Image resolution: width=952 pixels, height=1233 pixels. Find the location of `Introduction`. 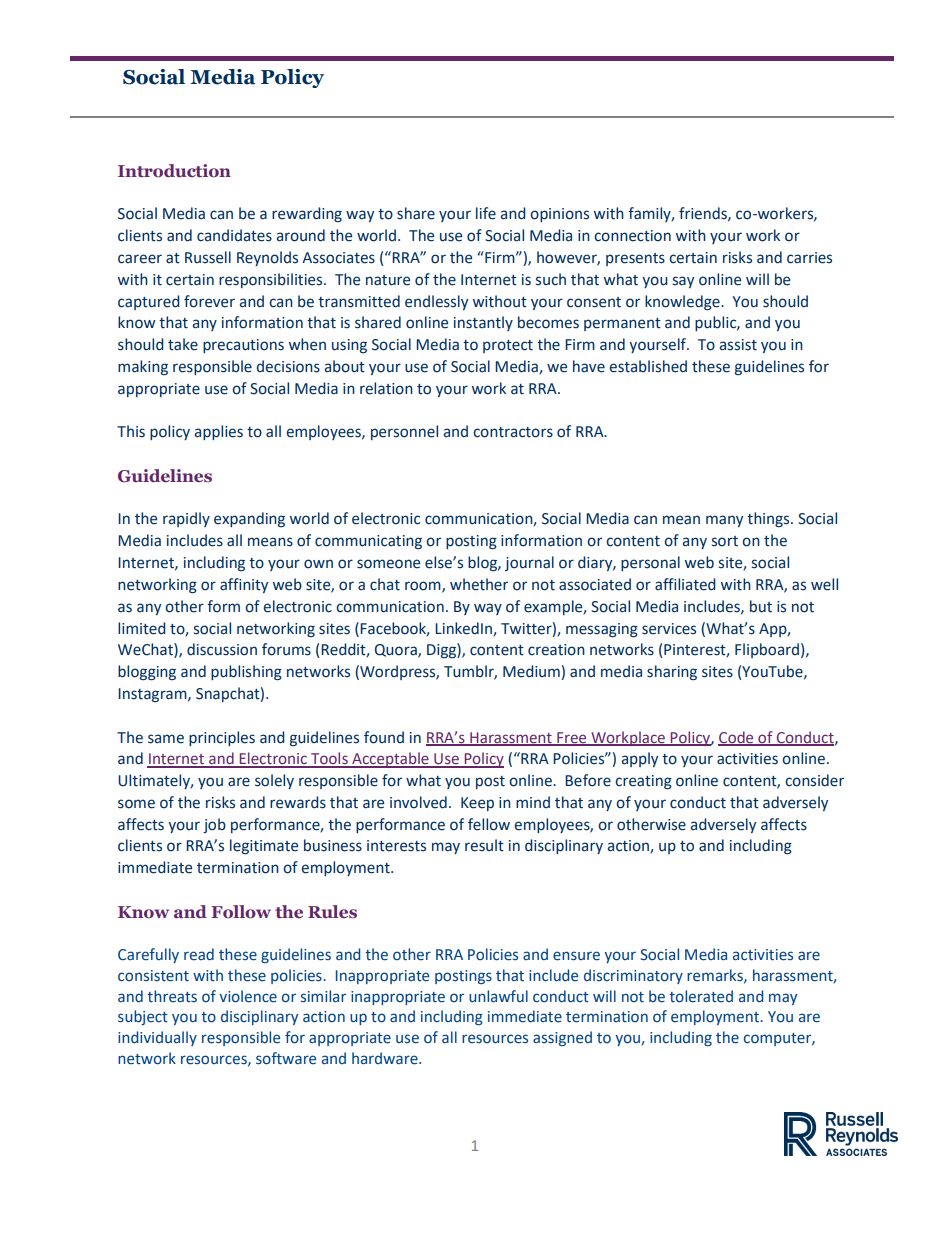

Introduction is located at coordinates (174, 171).
